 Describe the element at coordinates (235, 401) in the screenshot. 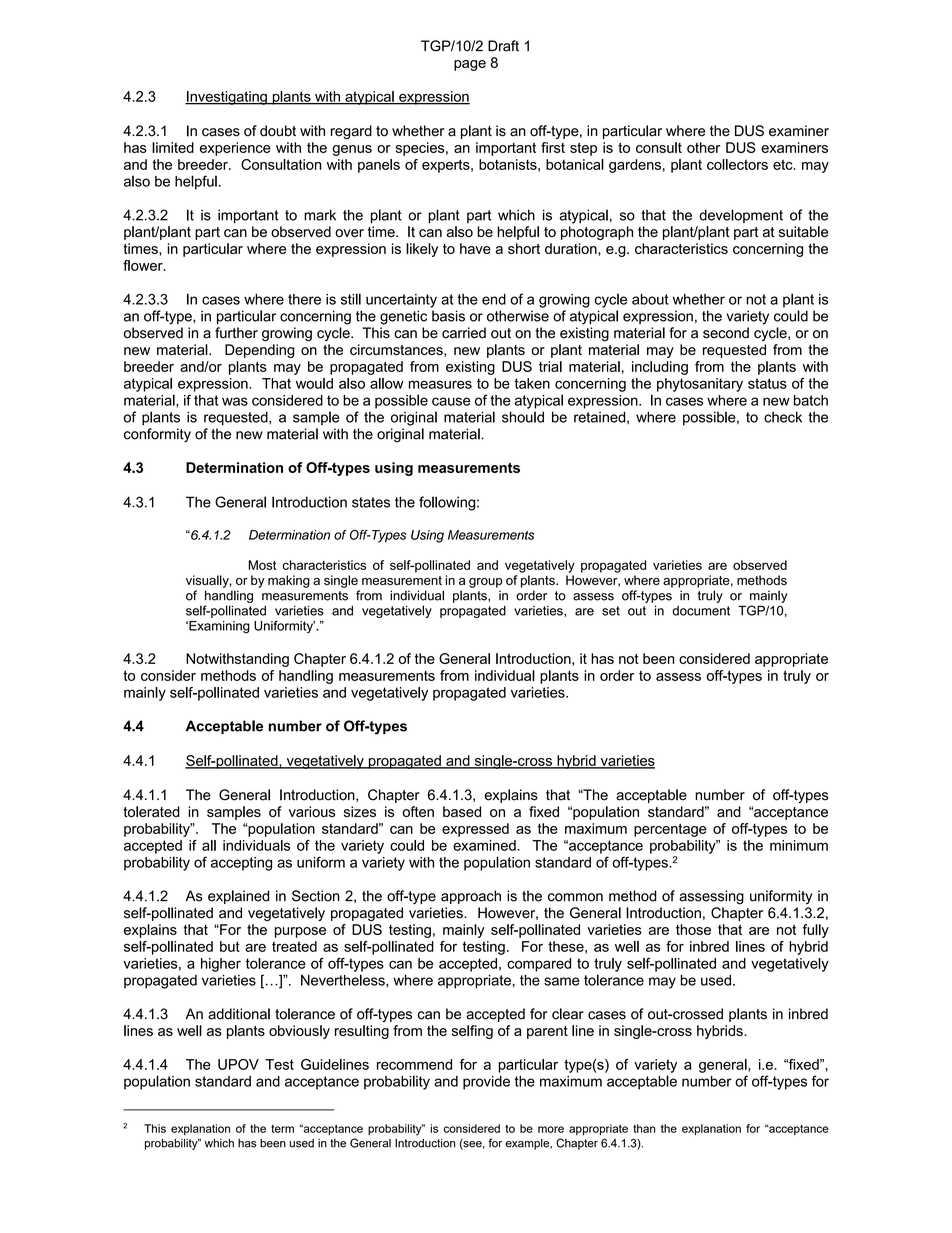

I see `was` at that location.
